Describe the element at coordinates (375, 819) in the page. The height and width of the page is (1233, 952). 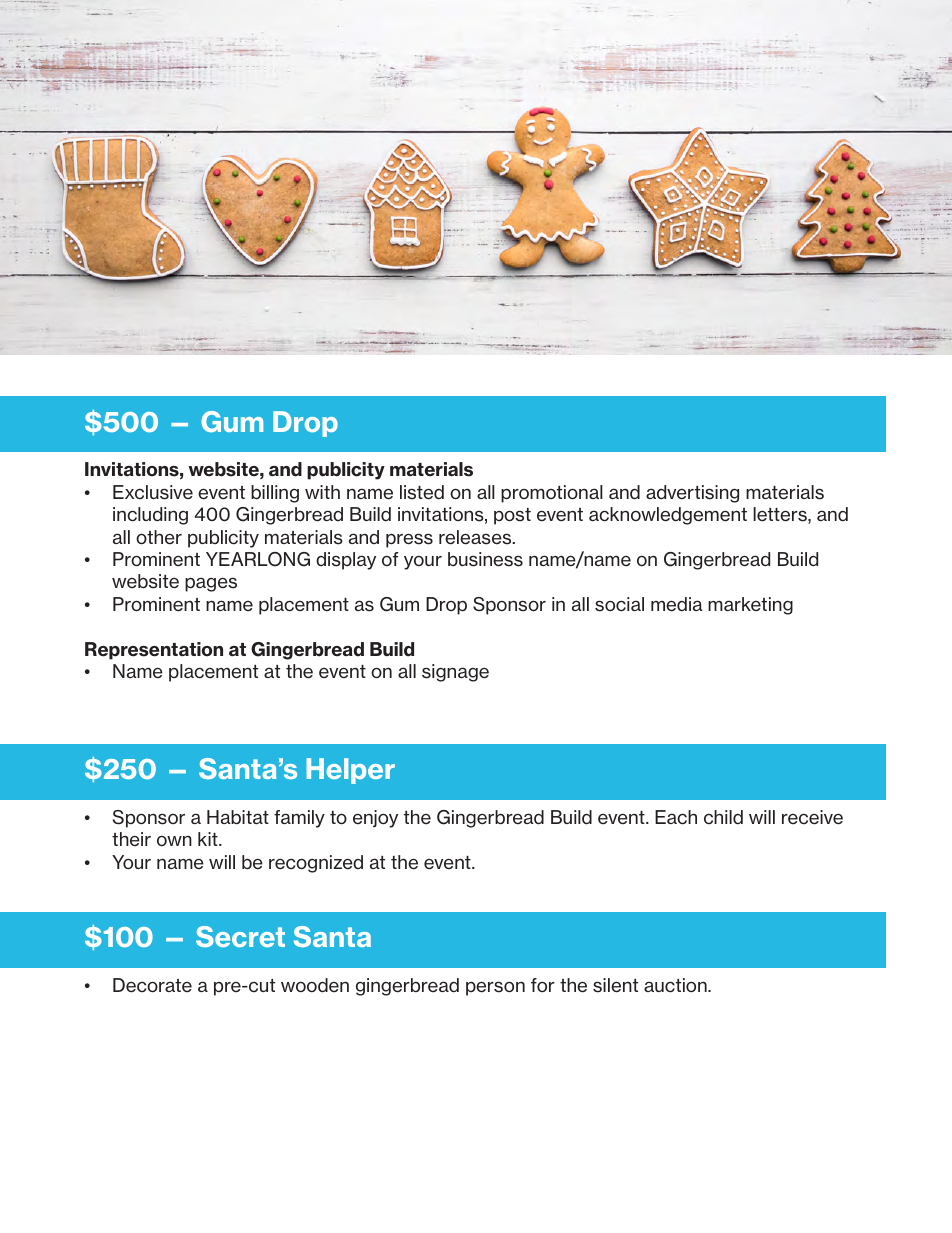
I see `enjoy` at that location.
